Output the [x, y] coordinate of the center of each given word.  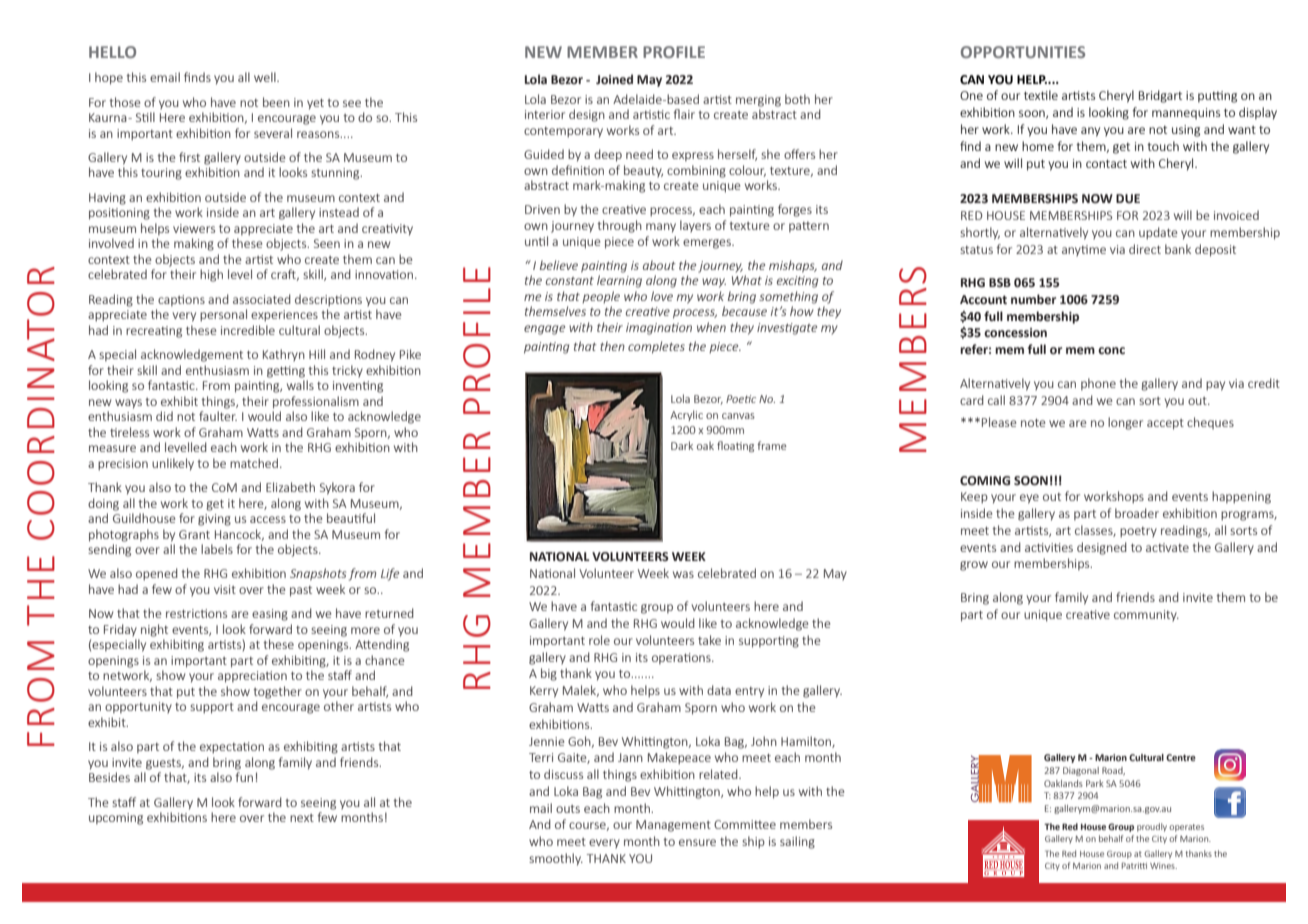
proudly [1152, 827]
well [266, 77]
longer [1125, 423]
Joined [614, 79]
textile [1041, 95]
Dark [682, 445]
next [302, 818]
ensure [697, 842]
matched [254, 463]
